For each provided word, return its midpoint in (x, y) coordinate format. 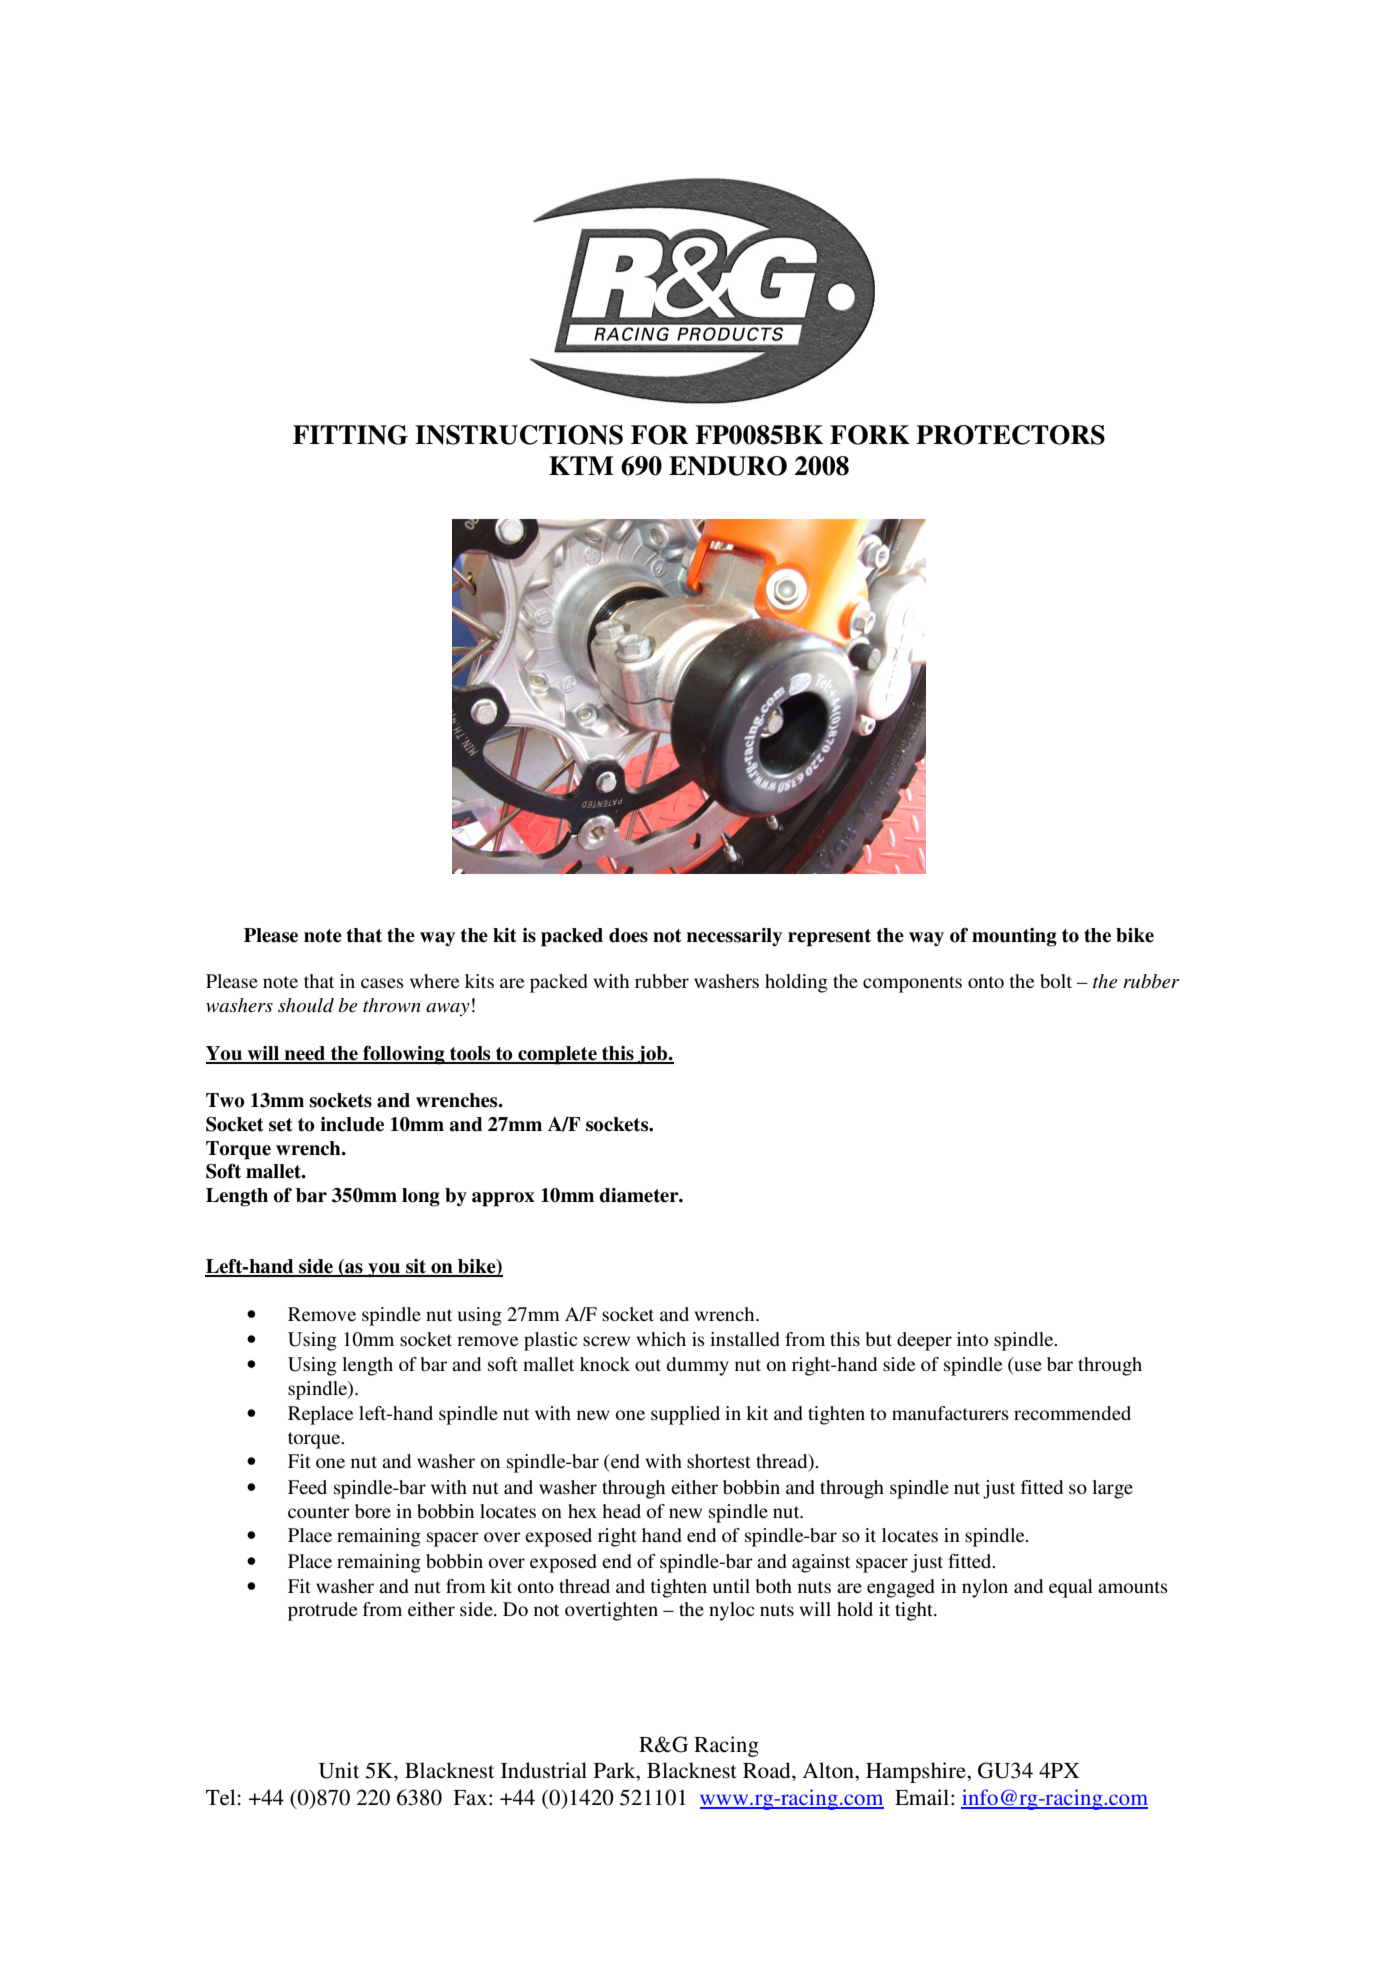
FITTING (350, 435)
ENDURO (728, 466)
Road (768, 1770)
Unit (339, 1770)
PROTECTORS (1010, 435)
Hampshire (917, 1772)
